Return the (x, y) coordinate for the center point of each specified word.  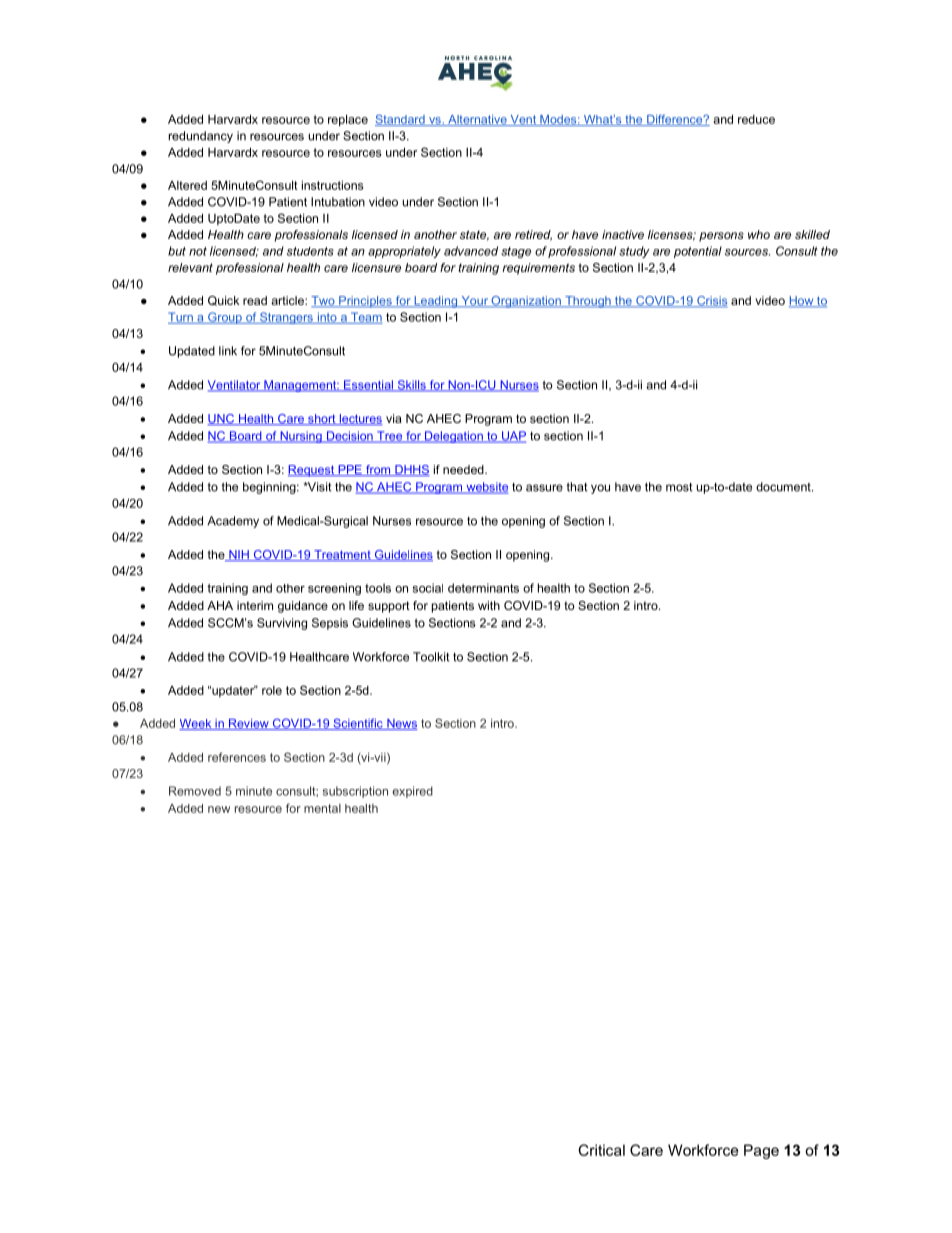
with (489, 605)
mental (322, 808)
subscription (355, 792)
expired (412, 792)
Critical (601, 1150)
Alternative (477, 120)
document (784, 487)
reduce (756, 119)
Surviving (282, 624)
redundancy (201, 137)
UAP (513, 437)
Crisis (711, 302)
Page (761, 1151)
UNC (222, 419)
